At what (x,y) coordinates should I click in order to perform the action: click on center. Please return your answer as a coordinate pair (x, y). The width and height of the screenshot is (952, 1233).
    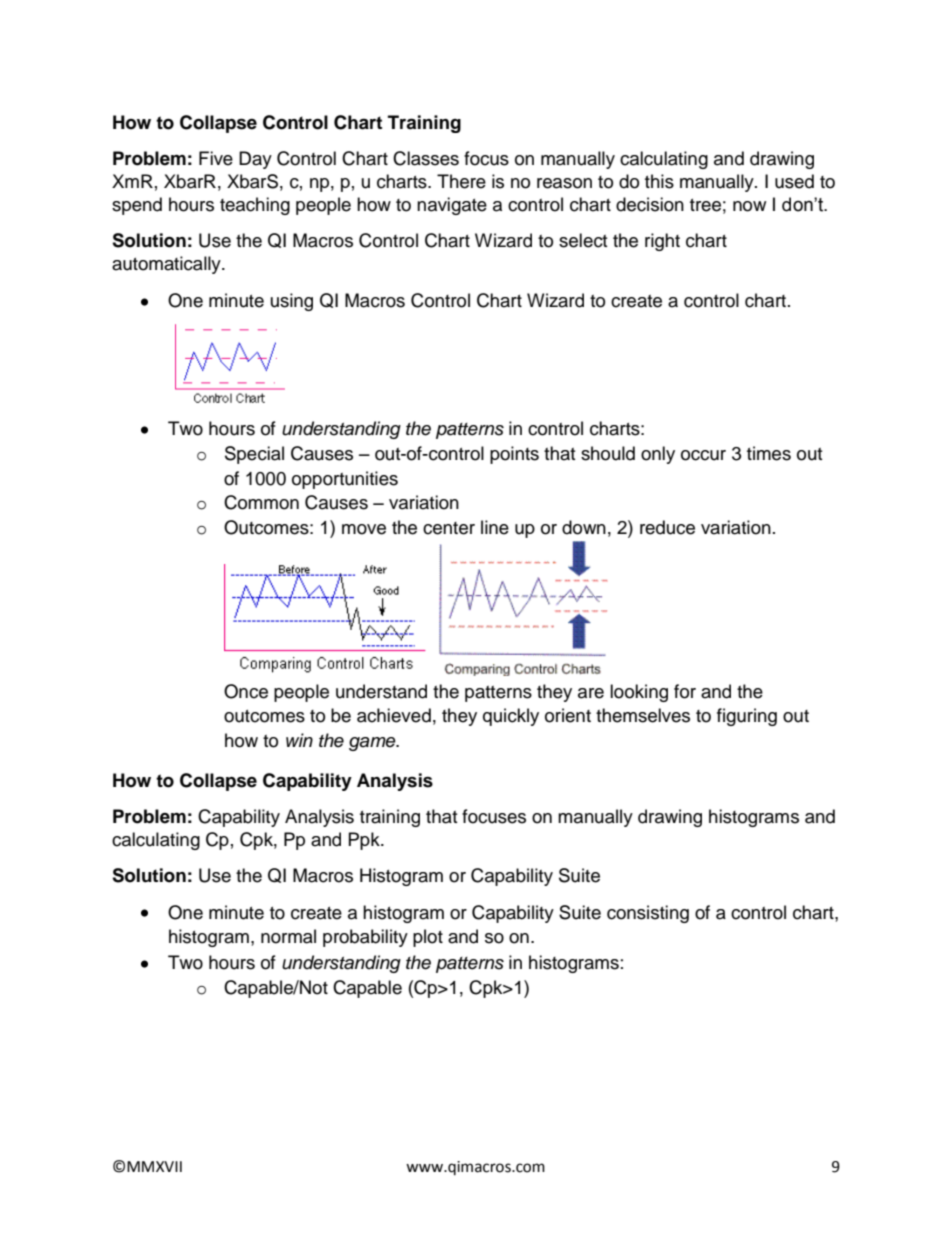
    Looking at the image, I should click on (449, 528).
